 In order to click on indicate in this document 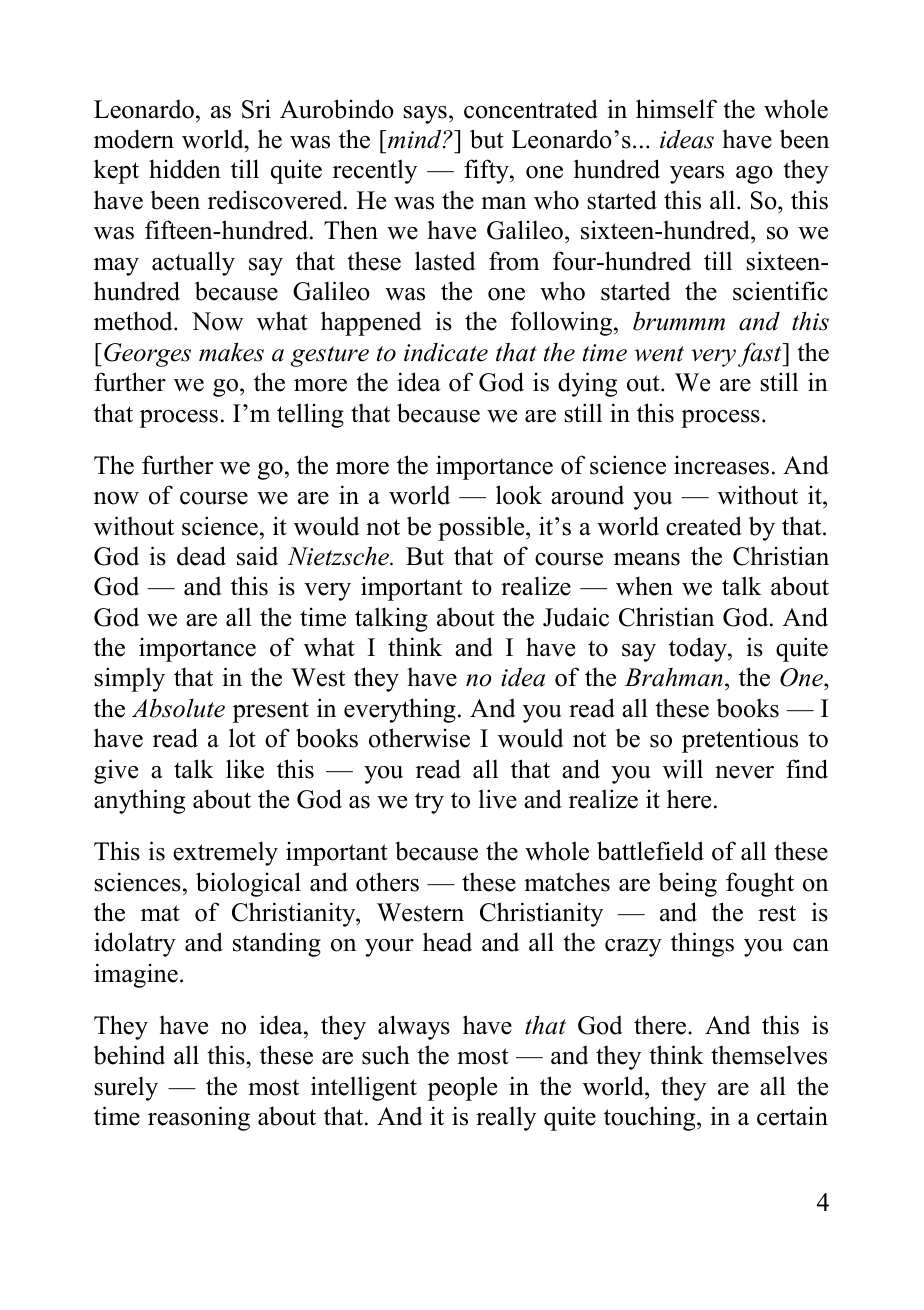, I will do `click(446, 352)`.
